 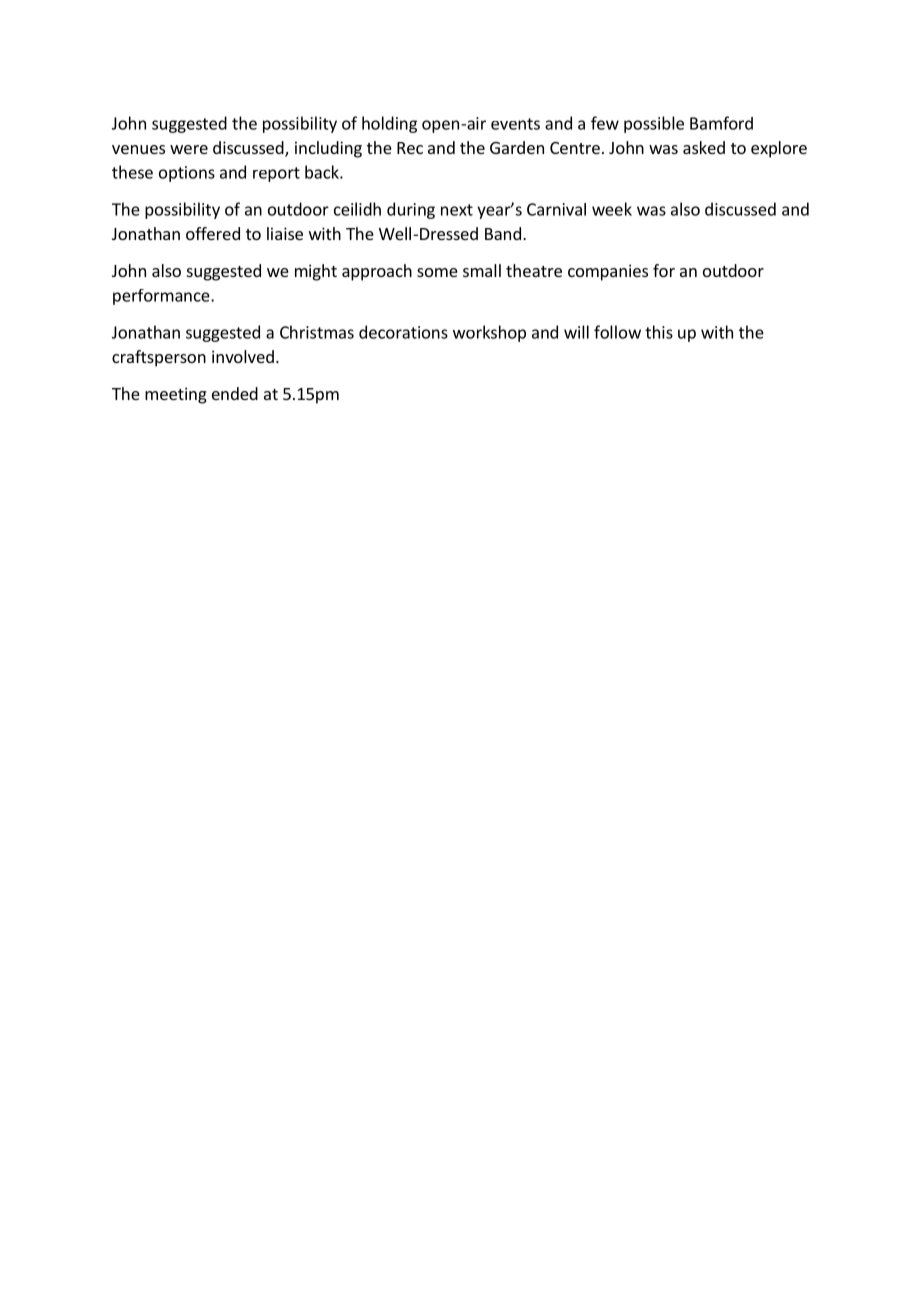 What do you see at coordinates (457, 210) in the document?
I see `next` at bounding box center [457, 210].
